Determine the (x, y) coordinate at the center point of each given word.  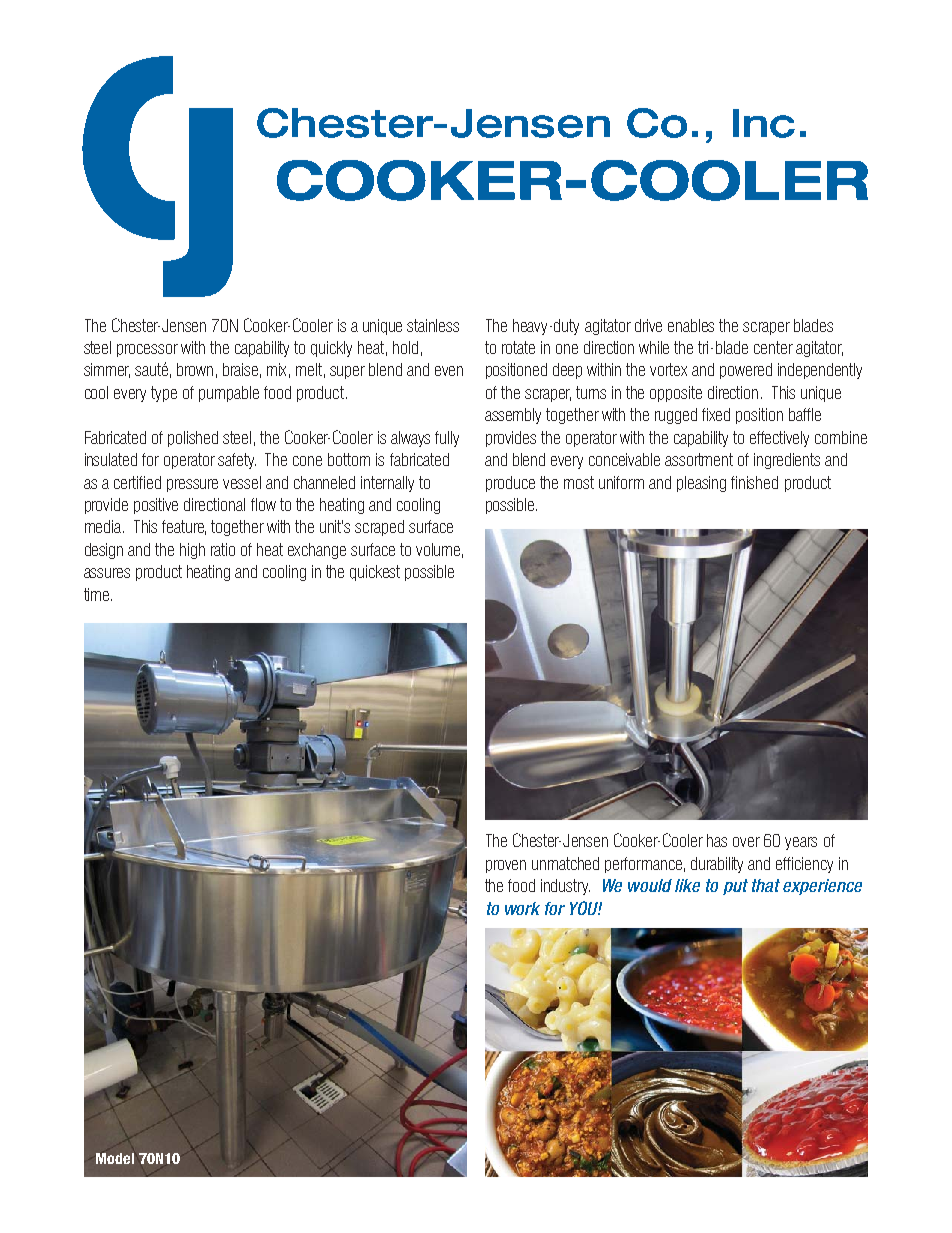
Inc (764, 123)
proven (506, 866)
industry (565, 887)
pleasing (701, 484)
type (164, 394)
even (449, 371)
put (735, 887)
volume (439, 550)
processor (147, 350)
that (766, 885)
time (98, 594)
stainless (433, 325)
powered (746, 371)
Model (115, 1158)
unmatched (565, 863)
